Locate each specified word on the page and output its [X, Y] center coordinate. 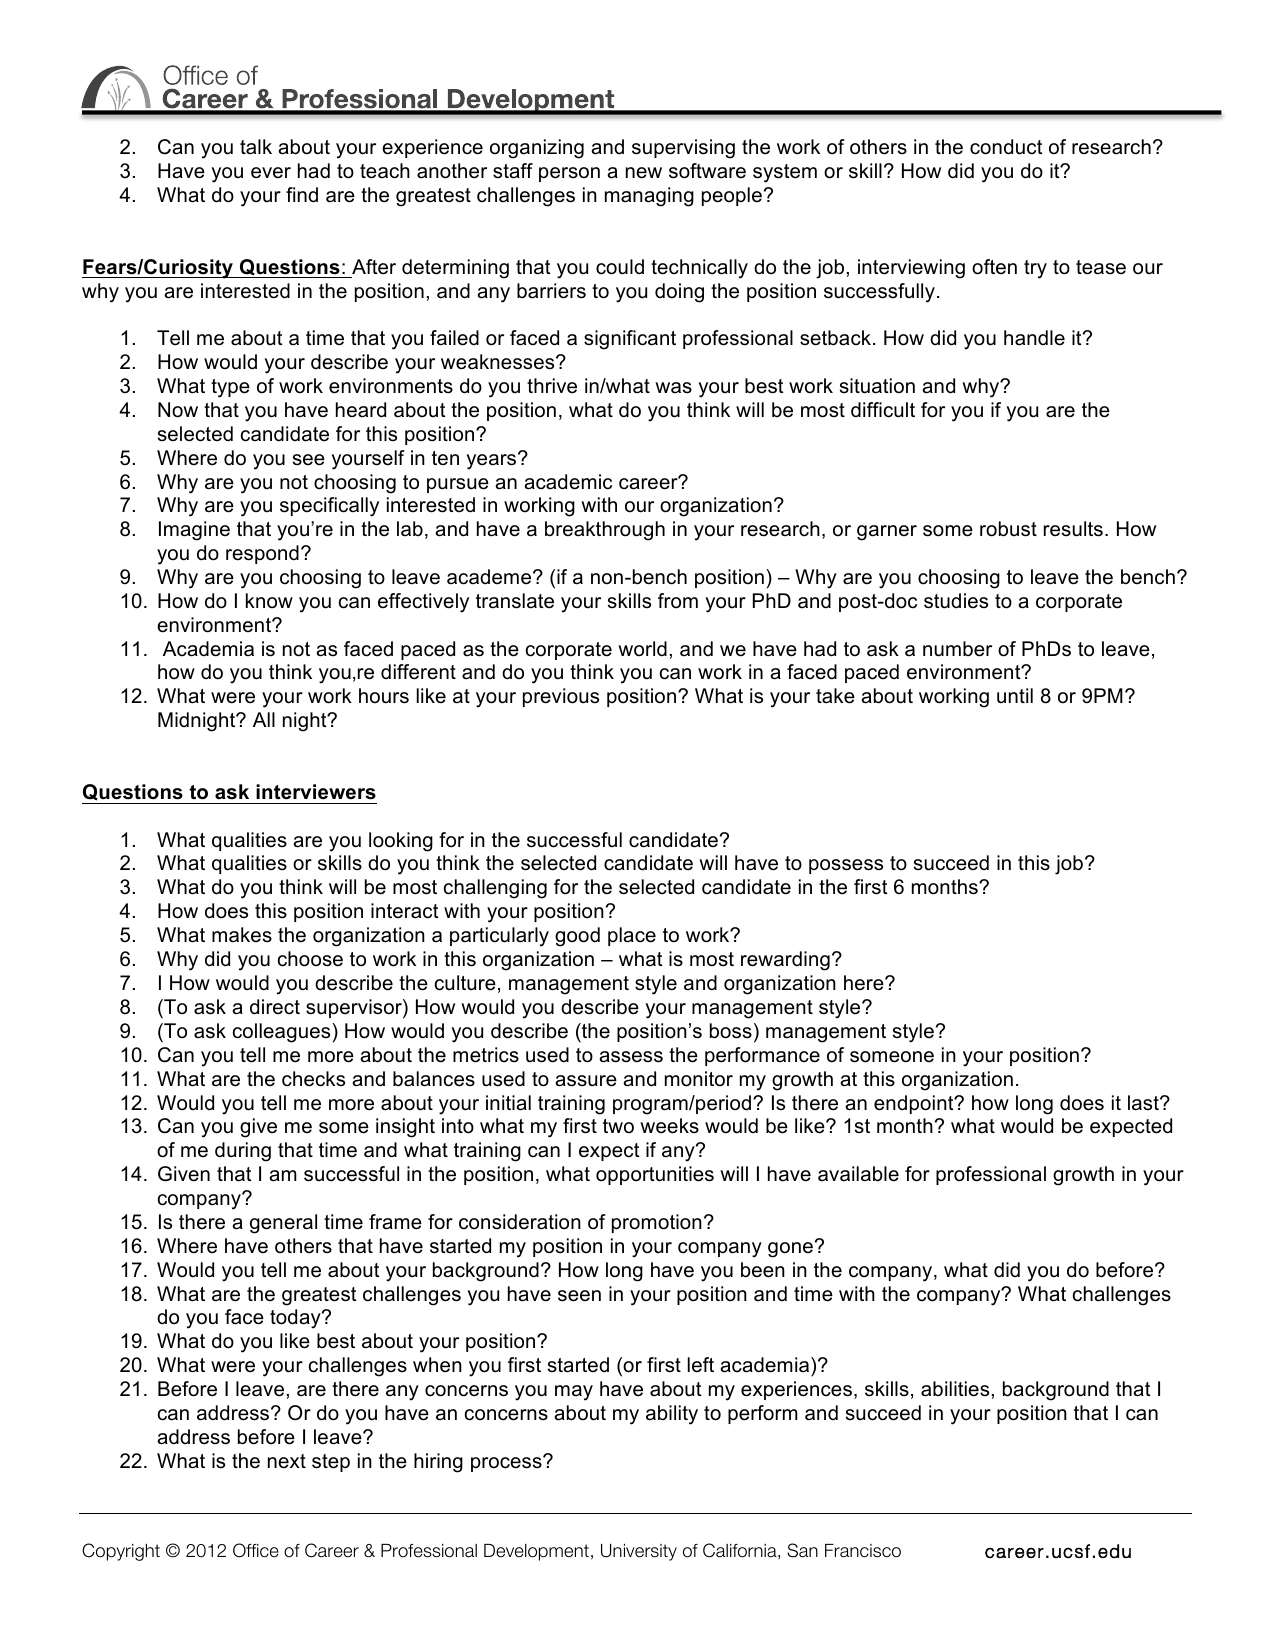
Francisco [863, 1551]
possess [846, 866]
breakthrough [605, 531]
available [858, 1174]
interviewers [316, 792]
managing [649, 197]
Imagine [194, 531]
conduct [1006, 147]
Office [256, 1550]
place [632, 936]
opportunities [655, 1175]
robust [1008, 529]
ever [271, 173]
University [639, 1552]
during [243, 1152]
